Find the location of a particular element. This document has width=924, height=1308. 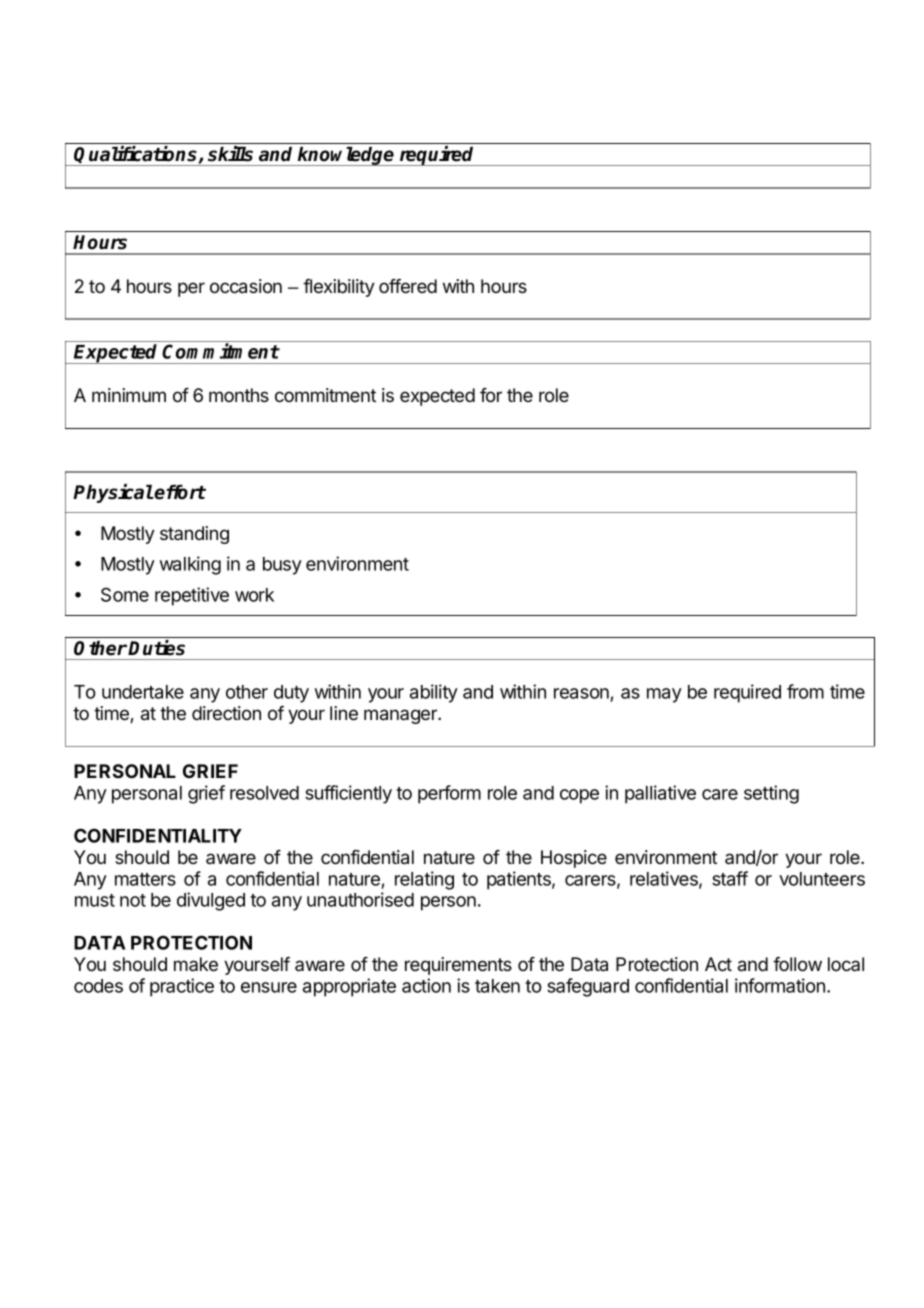

knowledge is located at coordinates (346, 156).
